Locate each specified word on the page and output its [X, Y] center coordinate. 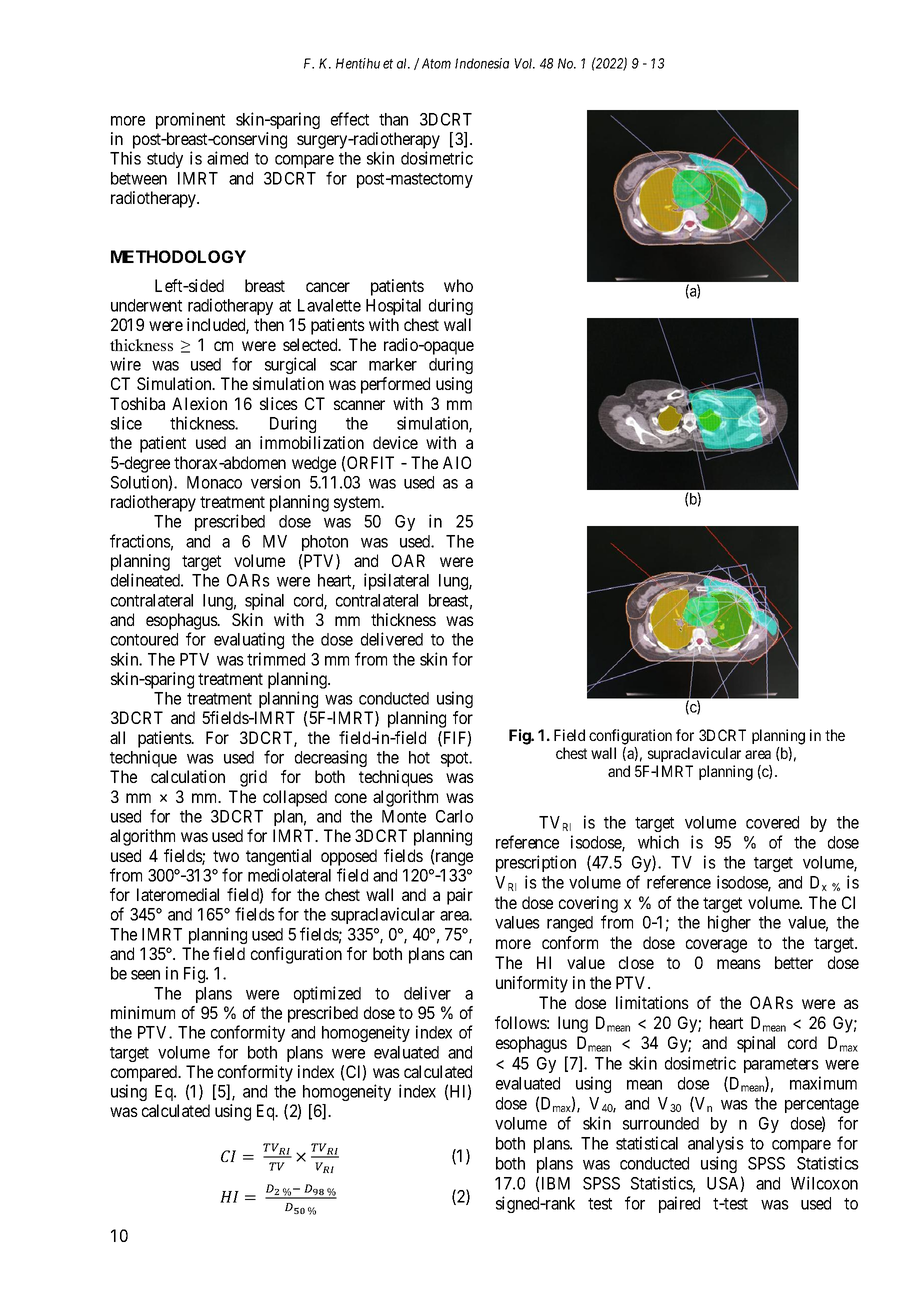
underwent [146, 305]
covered [772, 822]
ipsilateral [396, 581]
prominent [190, 120]
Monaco [214, 482]
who [458, 285]
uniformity [532, 984]
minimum [143, 1012]
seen [145, 975]
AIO [457, 462]
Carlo [454, 816]
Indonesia [482, 63]
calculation [188, 776]
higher [729, 923]
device [395, 442]
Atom [436, 63]
